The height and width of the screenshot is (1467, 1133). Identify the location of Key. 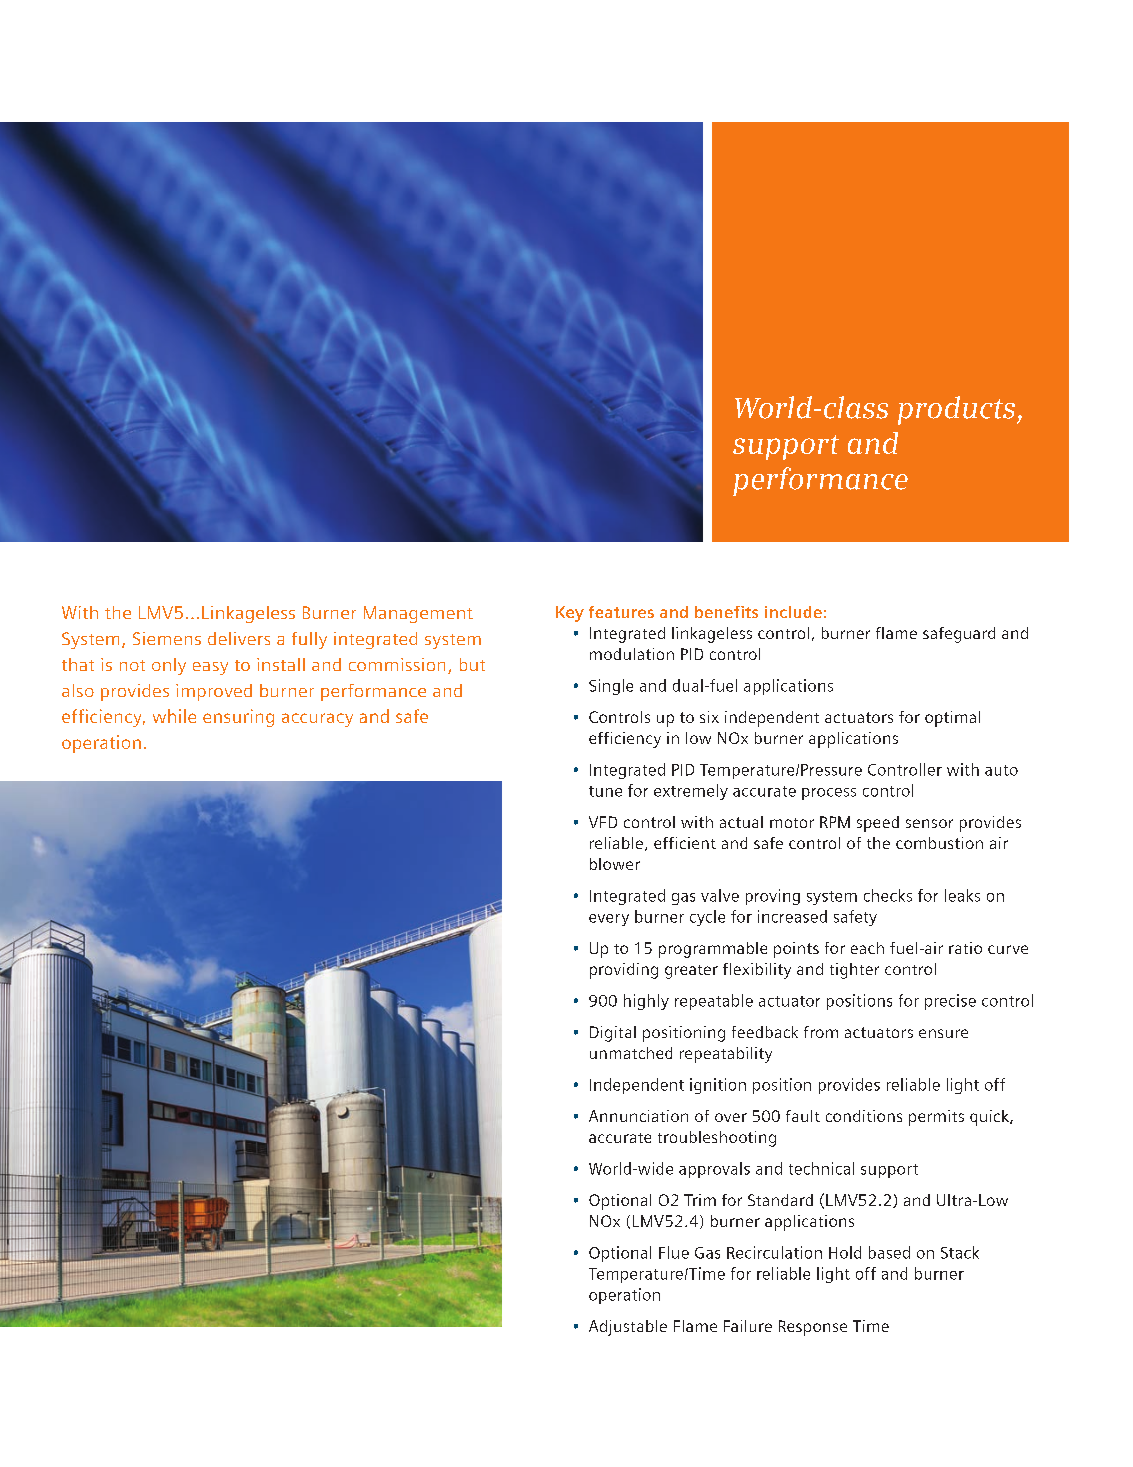
(570, 614).
